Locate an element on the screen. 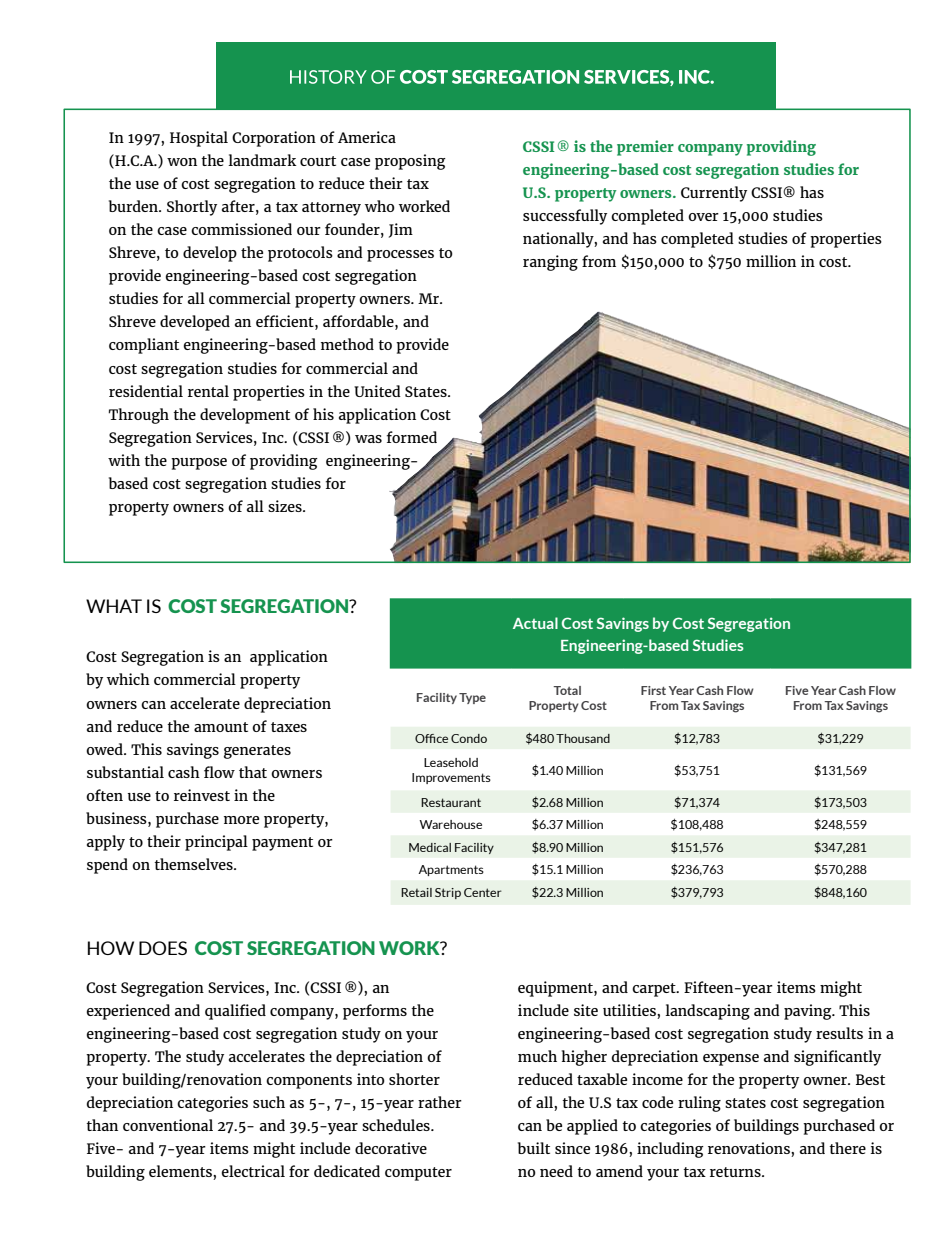 The width and height of the screenshot is (952, 1233). First is located at coordinates (653, 690).
